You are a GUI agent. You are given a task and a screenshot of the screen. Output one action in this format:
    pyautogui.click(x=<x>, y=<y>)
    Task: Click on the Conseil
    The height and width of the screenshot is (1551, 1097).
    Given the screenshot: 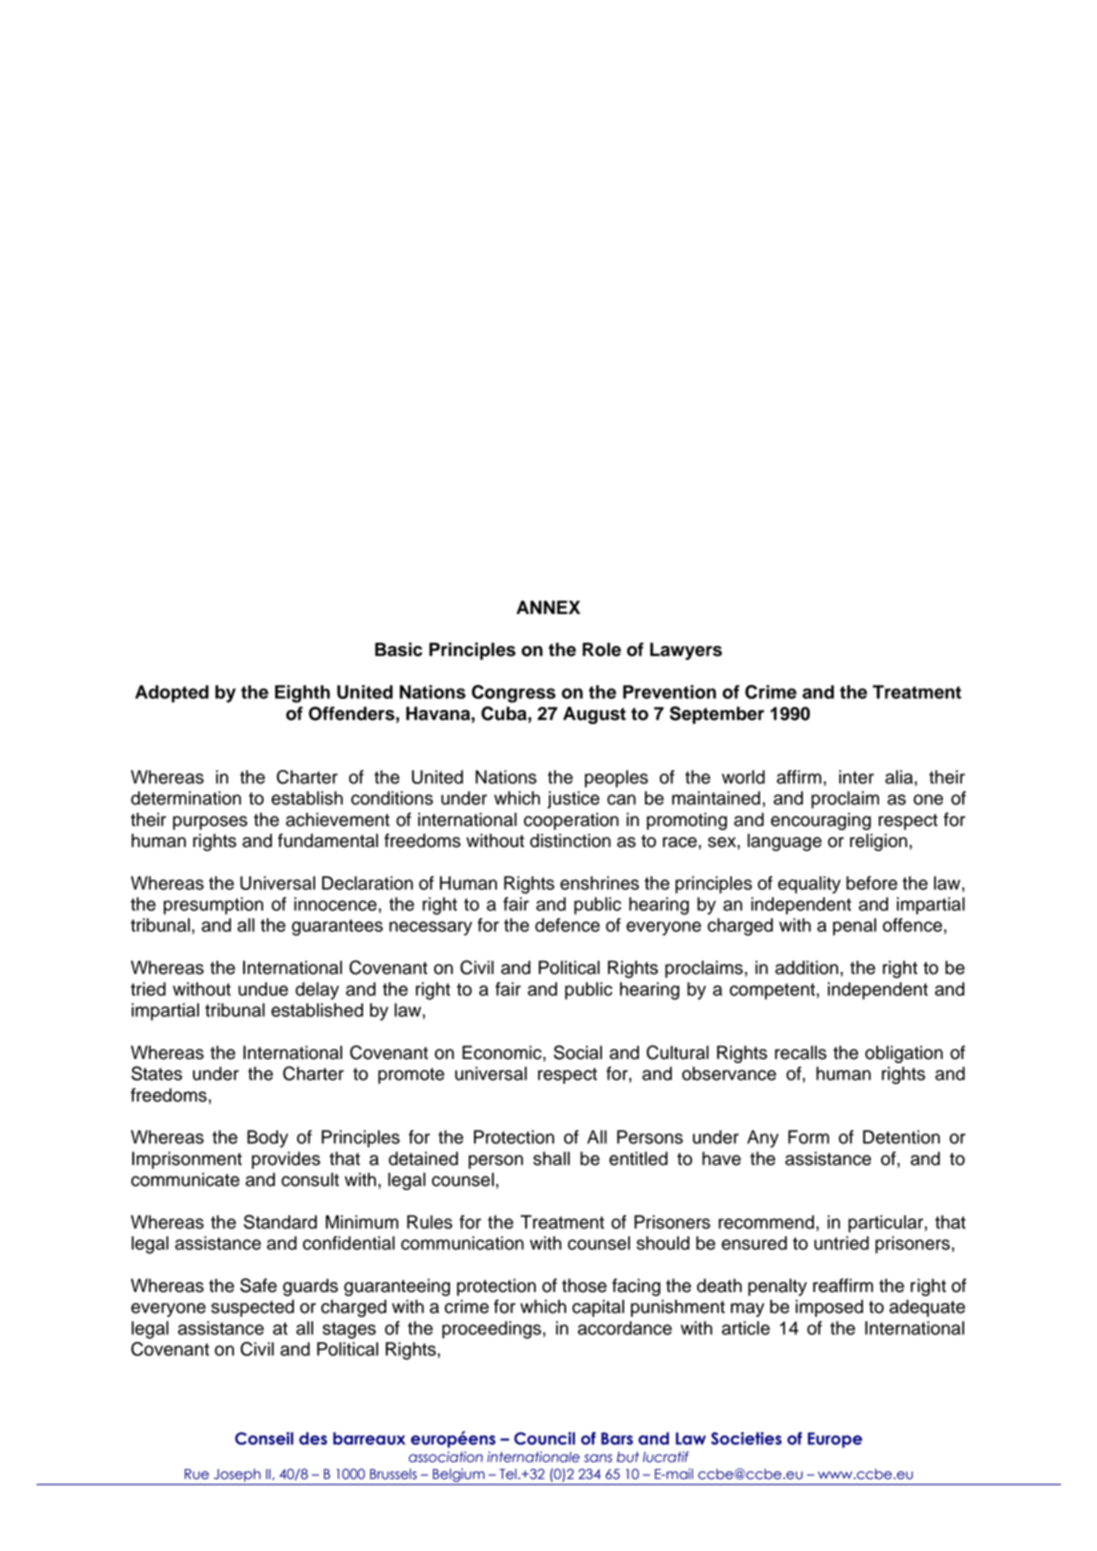 What is the action you would take?
    pyautogui.click(x=264, y=1438)
